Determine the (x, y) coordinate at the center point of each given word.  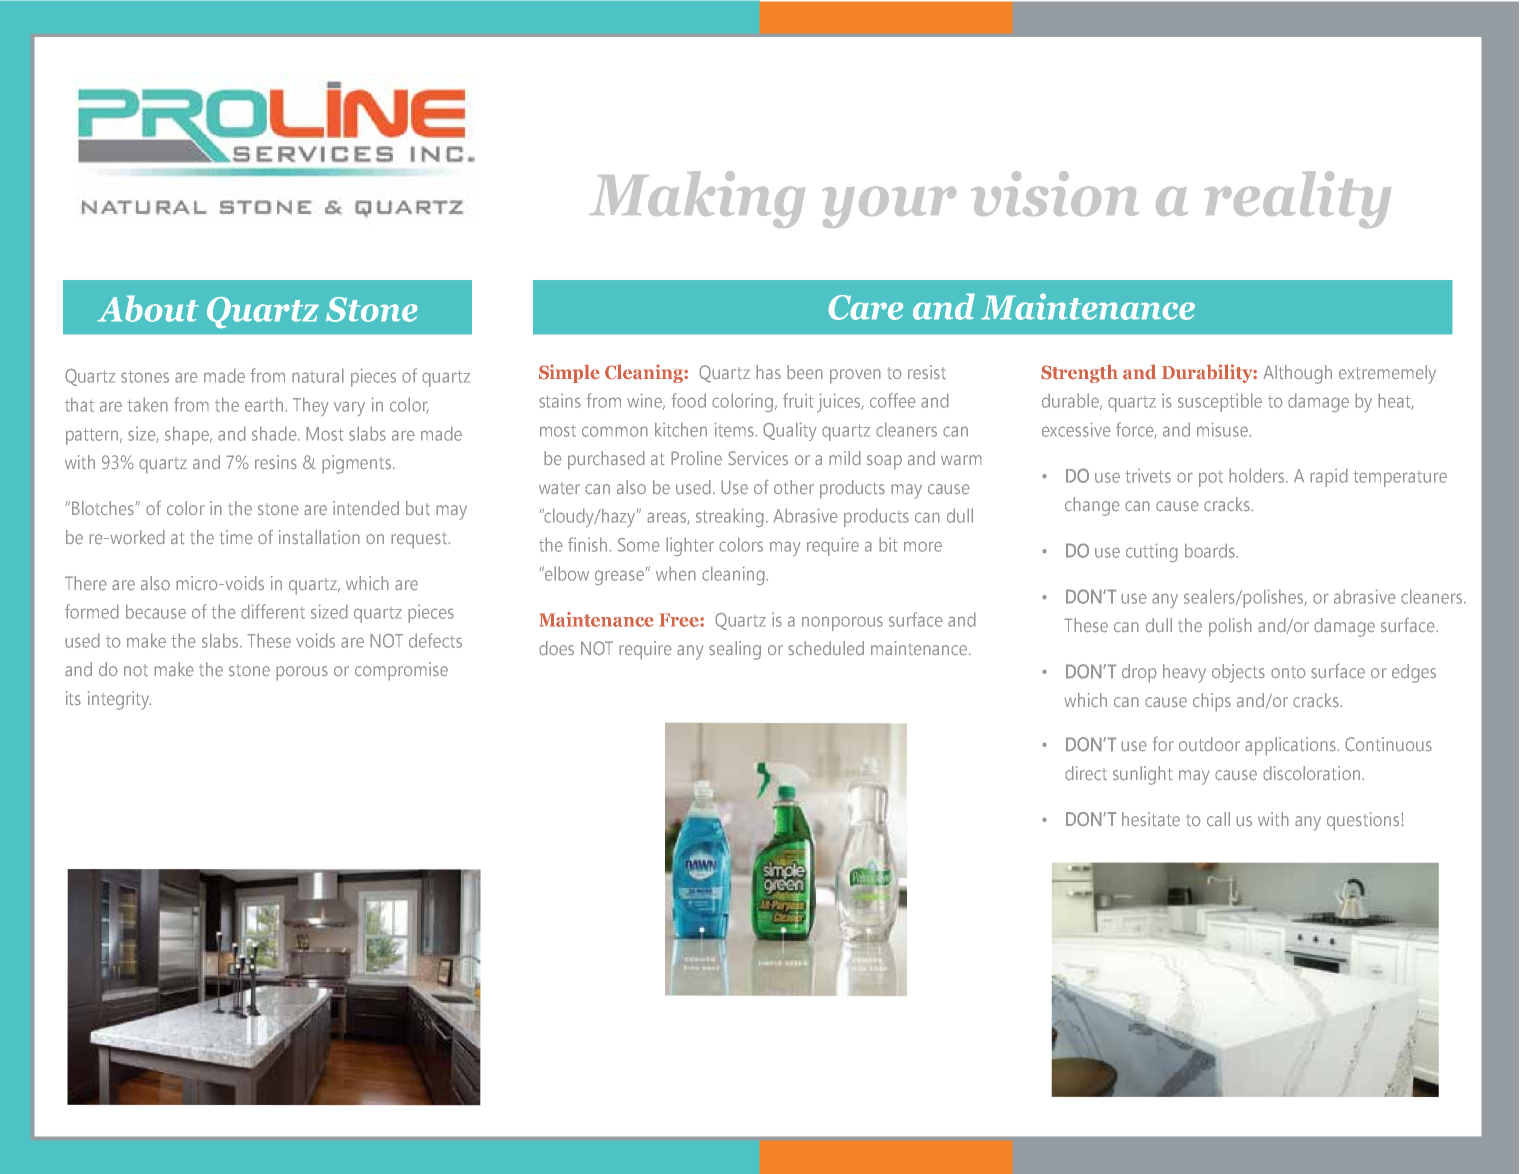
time (236, 537)
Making (697, 199)
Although (1297, 374)
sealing (735, 650)
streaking (730, 518)
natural (318, 375)
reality (1297, 199)
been (805, 372)
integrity (119, 700)
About (148, 308)
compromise (401, 671)
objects (1238, 673)
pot (1211, 479)
